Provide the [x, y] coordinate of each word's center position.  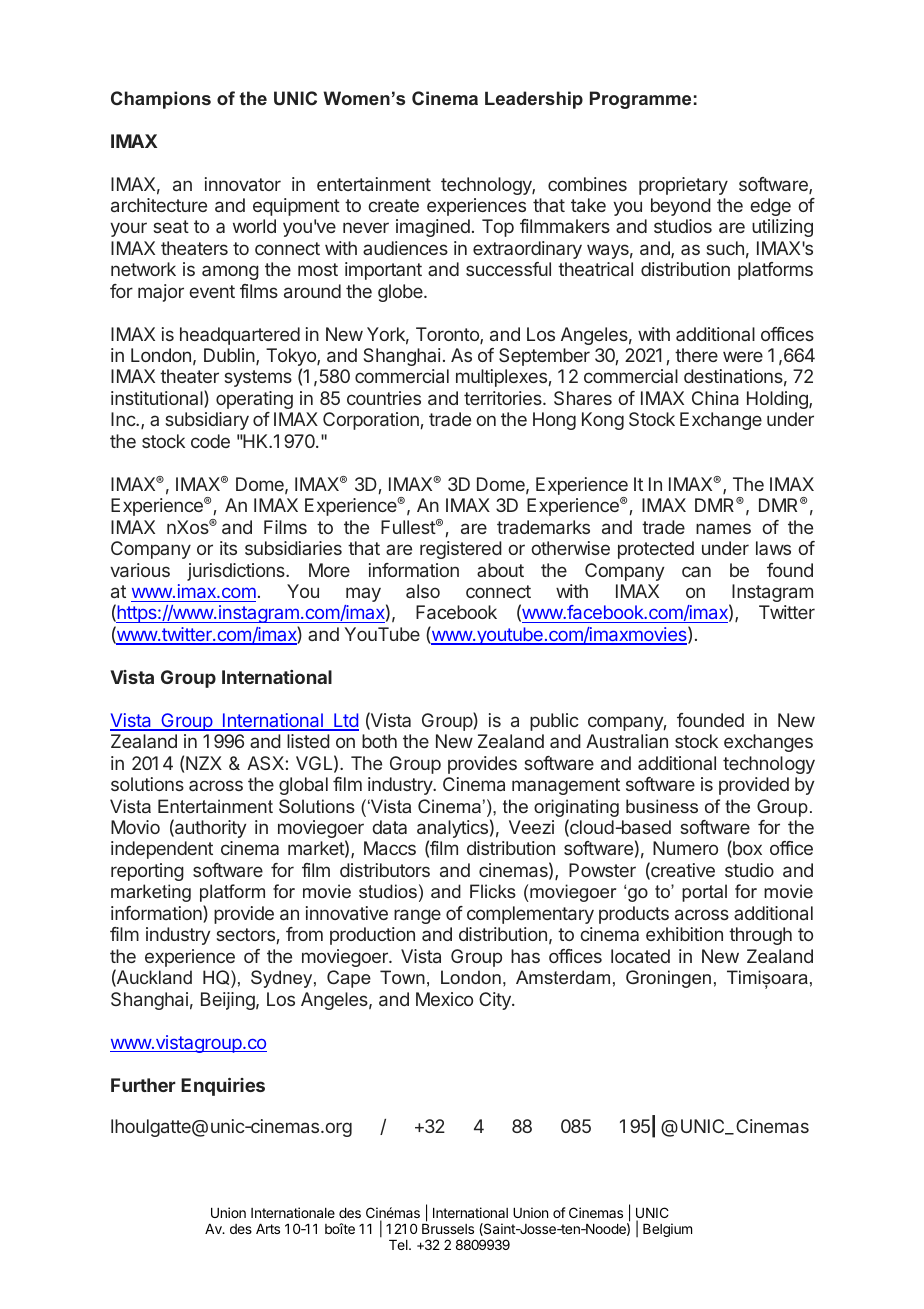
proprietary [683, 186]
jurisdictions [237, 572]
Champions [161, 100]
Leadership [534, 100]
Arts [268, 1229]
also [423, 591]
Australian [627, 741]
